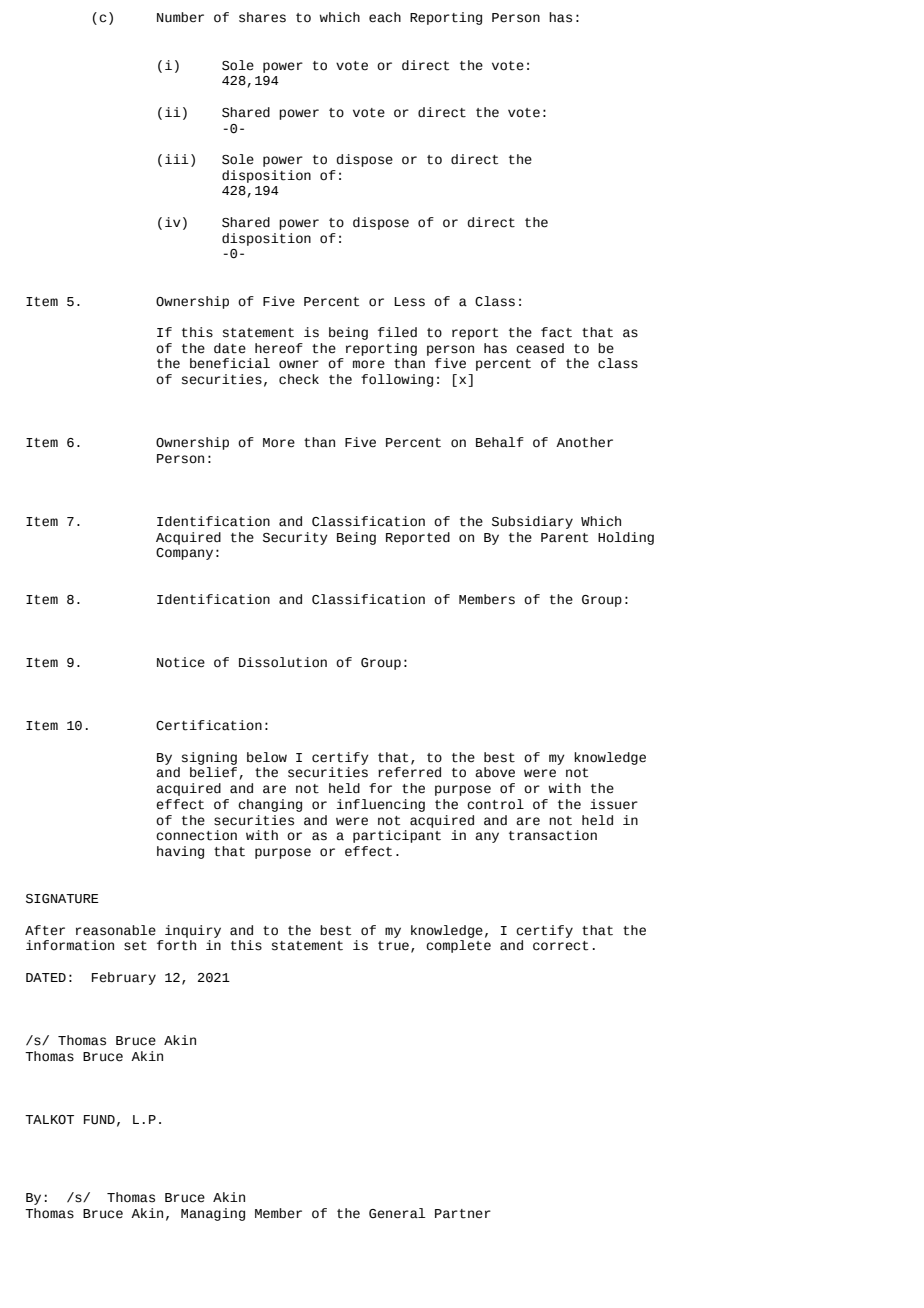 This page has width=924, height=1308. I want to click on ceased, so click(540, 348).
